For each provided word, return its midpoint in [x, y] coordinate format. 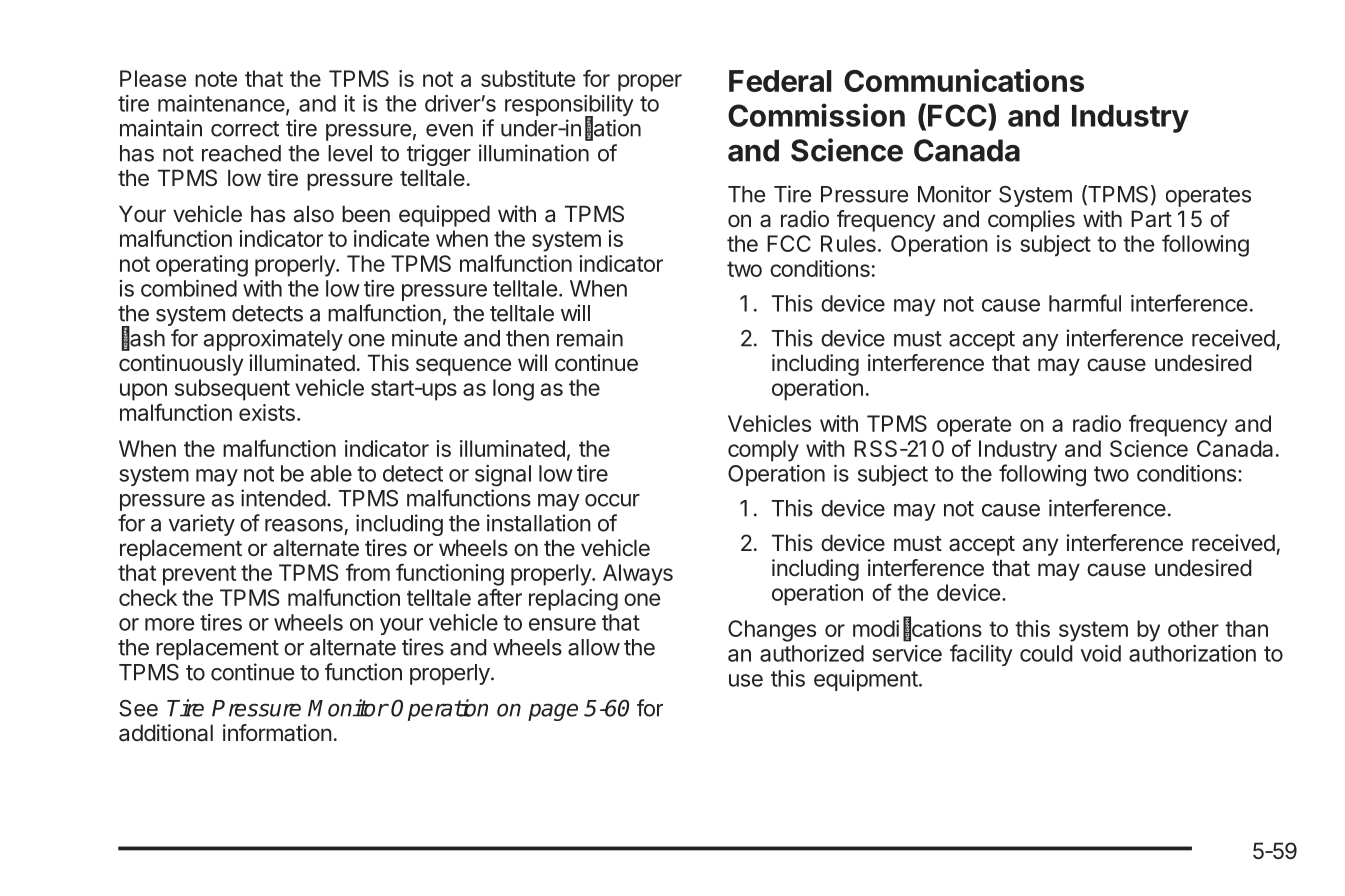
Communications [964, 80]
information [277, 733]
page [553, 712]
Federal [780, 81]
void [1101, 653]
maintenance [221, 103]
